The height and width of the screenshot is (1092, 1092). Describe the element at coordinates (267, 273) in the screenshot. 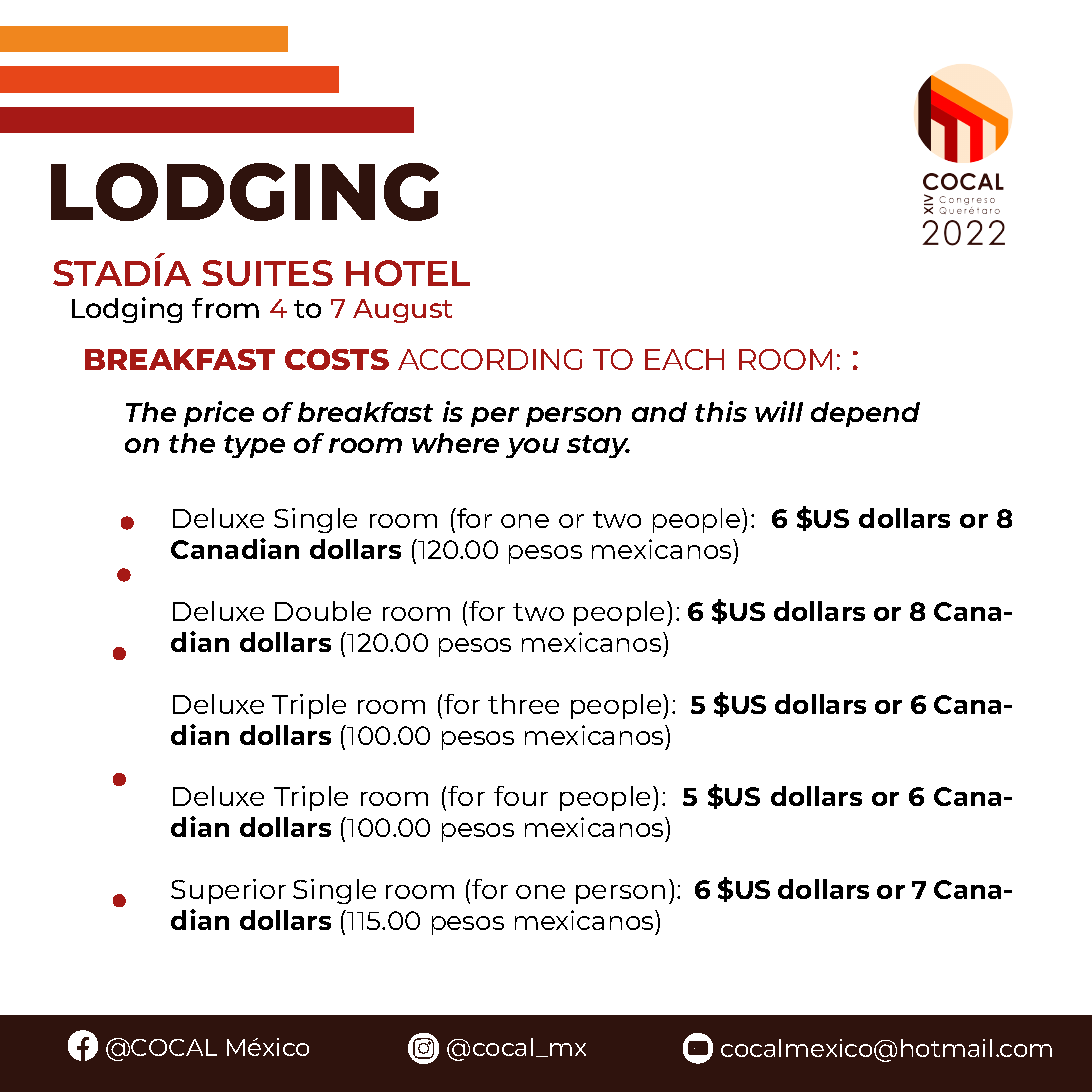

I see `SUITES` at that location.
